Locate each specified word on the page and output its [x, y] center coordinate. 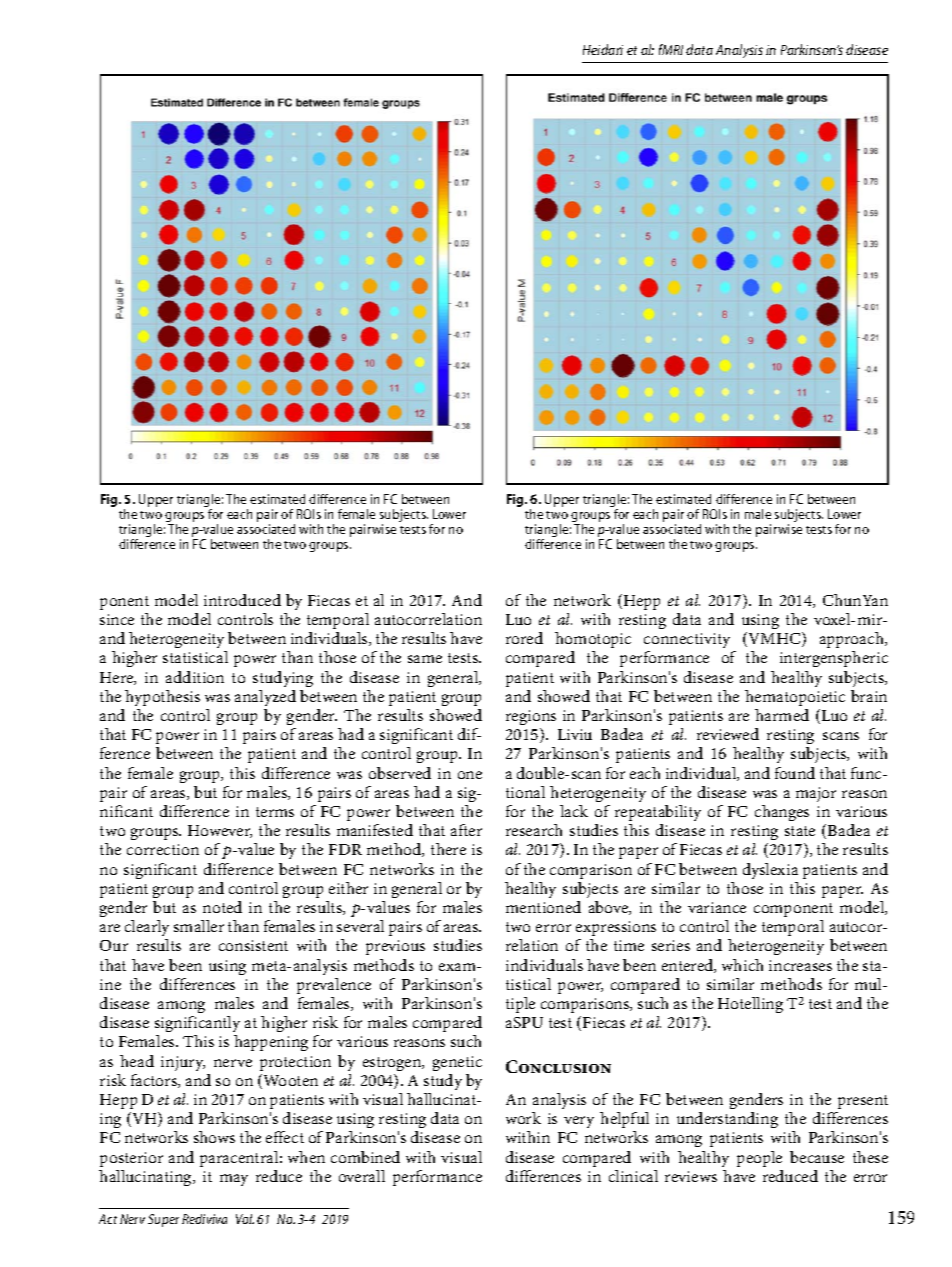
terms [275, 812]
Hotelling [750, 1005]
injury [183, 1063]
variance [717, 907]
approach [853, 640]
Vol [245, 1219]
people [759, 1159]
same [425, 659]
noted [222, 907]
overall [362, 1176]
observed [400, 773]
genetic [457, 1063]
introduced [242, 600]
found [795, 773]
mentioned [543, 907]
